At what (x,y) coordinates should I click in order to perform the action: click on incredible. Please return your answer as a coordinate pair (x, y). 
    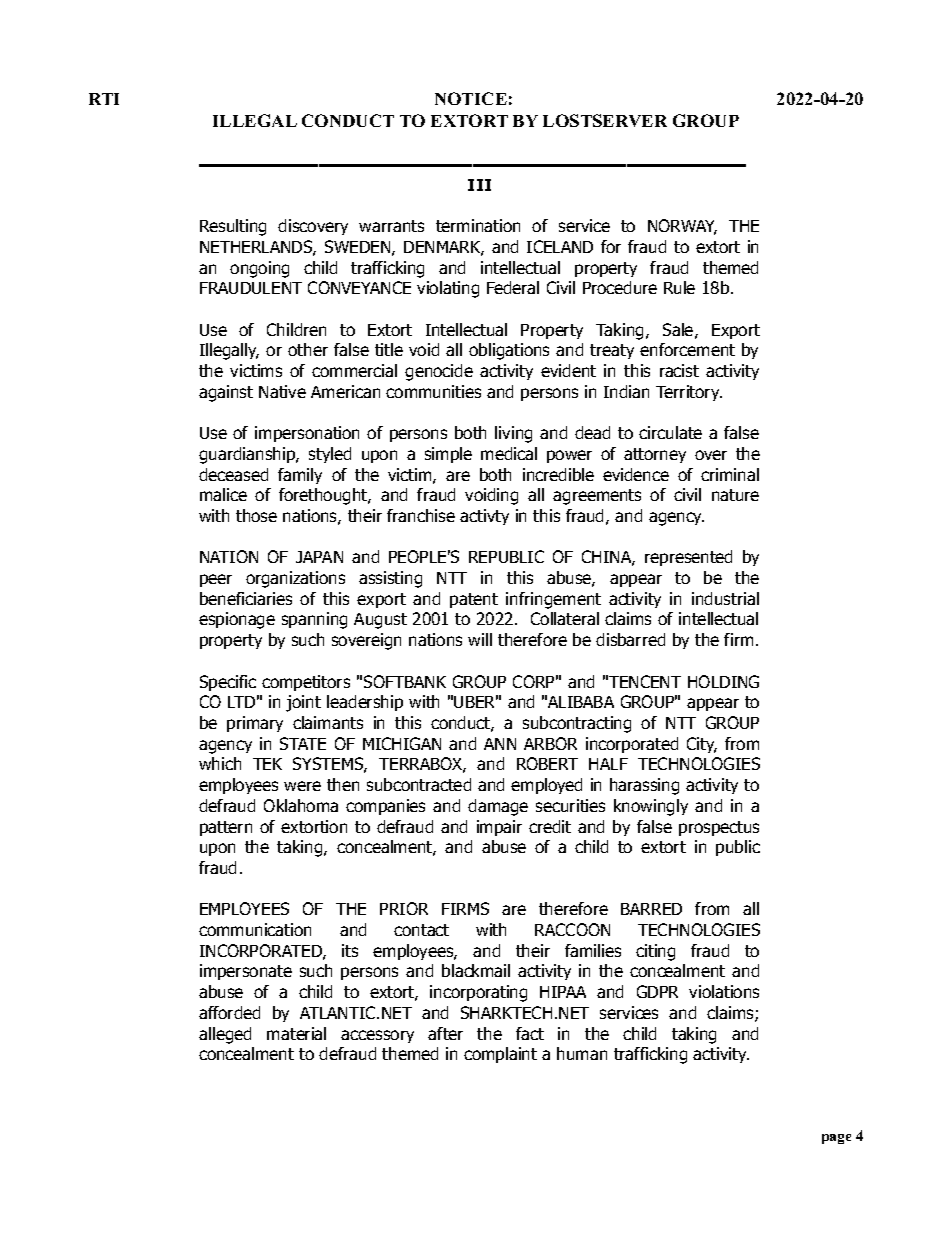
    Looking at the image, I should click on (558, 474).
